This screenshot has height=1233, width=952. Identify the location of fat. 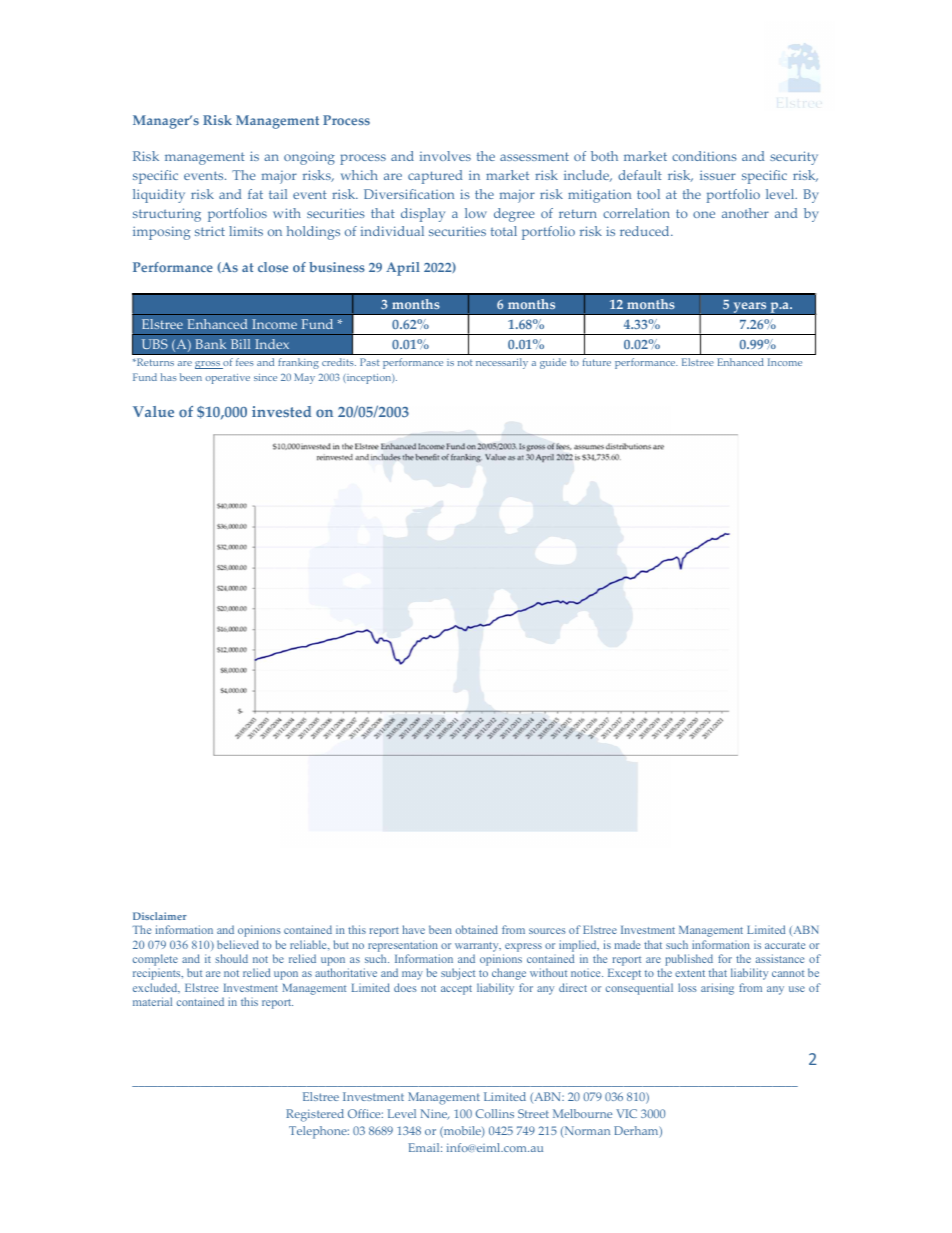
(255, 194).
